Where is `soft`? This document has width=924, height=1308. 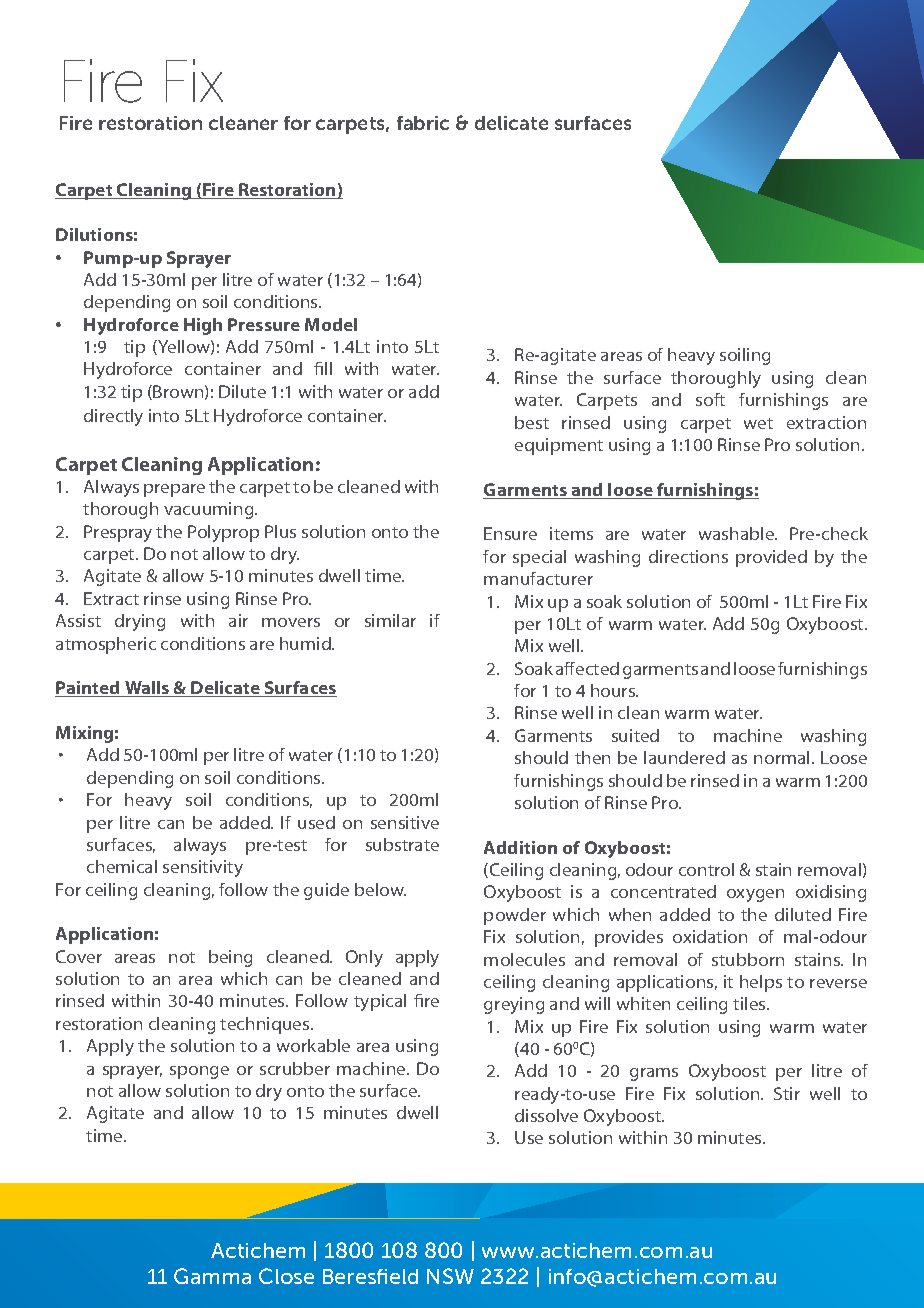
soft is located at coordinates (710, 399).
